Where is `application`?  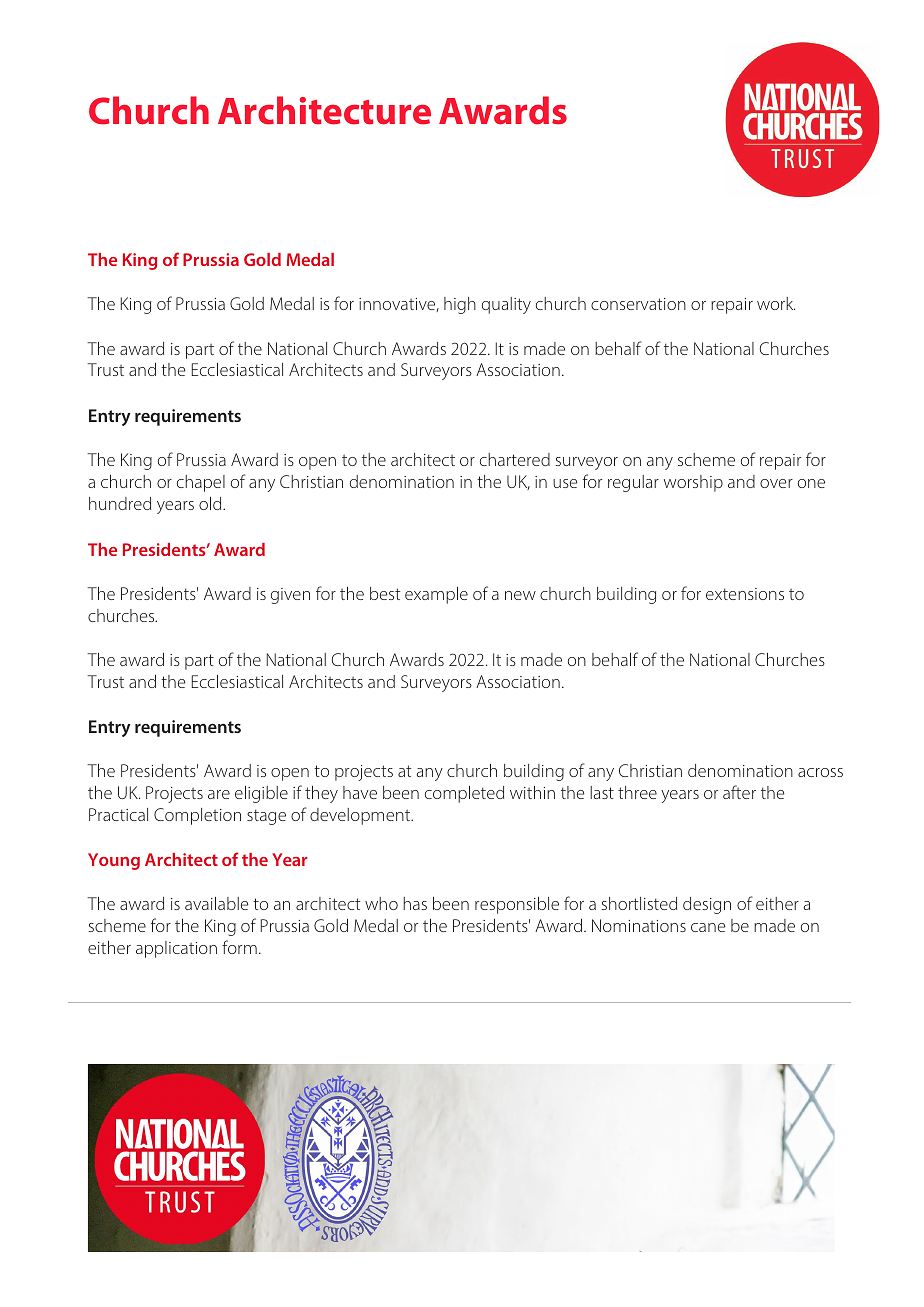
application is located at coordinates (176, 949).
